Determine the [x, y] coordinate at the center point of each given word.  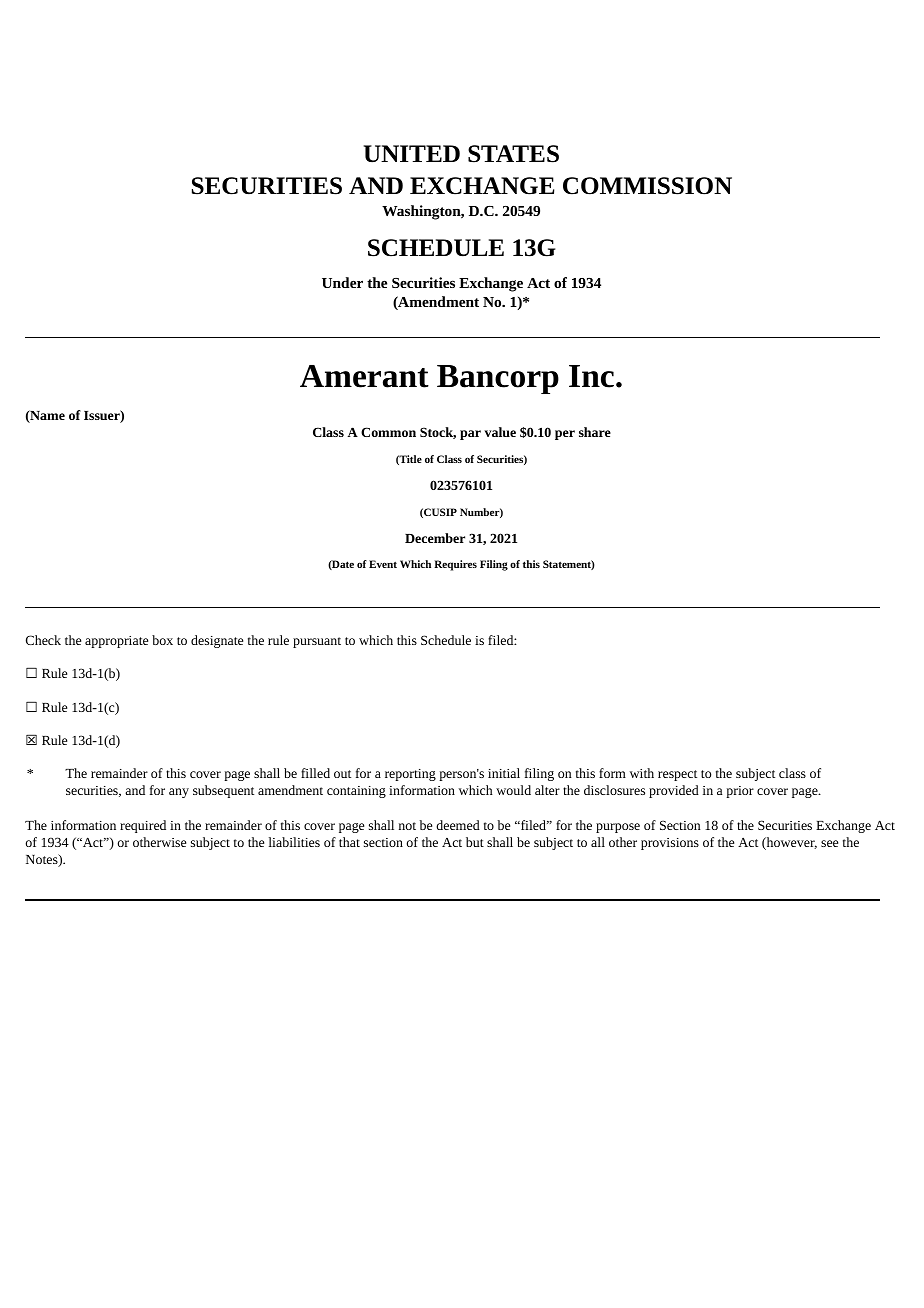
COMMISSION [647, 186]
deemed [458, 825]
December [435, 538]
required [143, 826]
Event [383, 564]
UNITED [412, 154]
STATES [513, 154]
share [595, 432]
